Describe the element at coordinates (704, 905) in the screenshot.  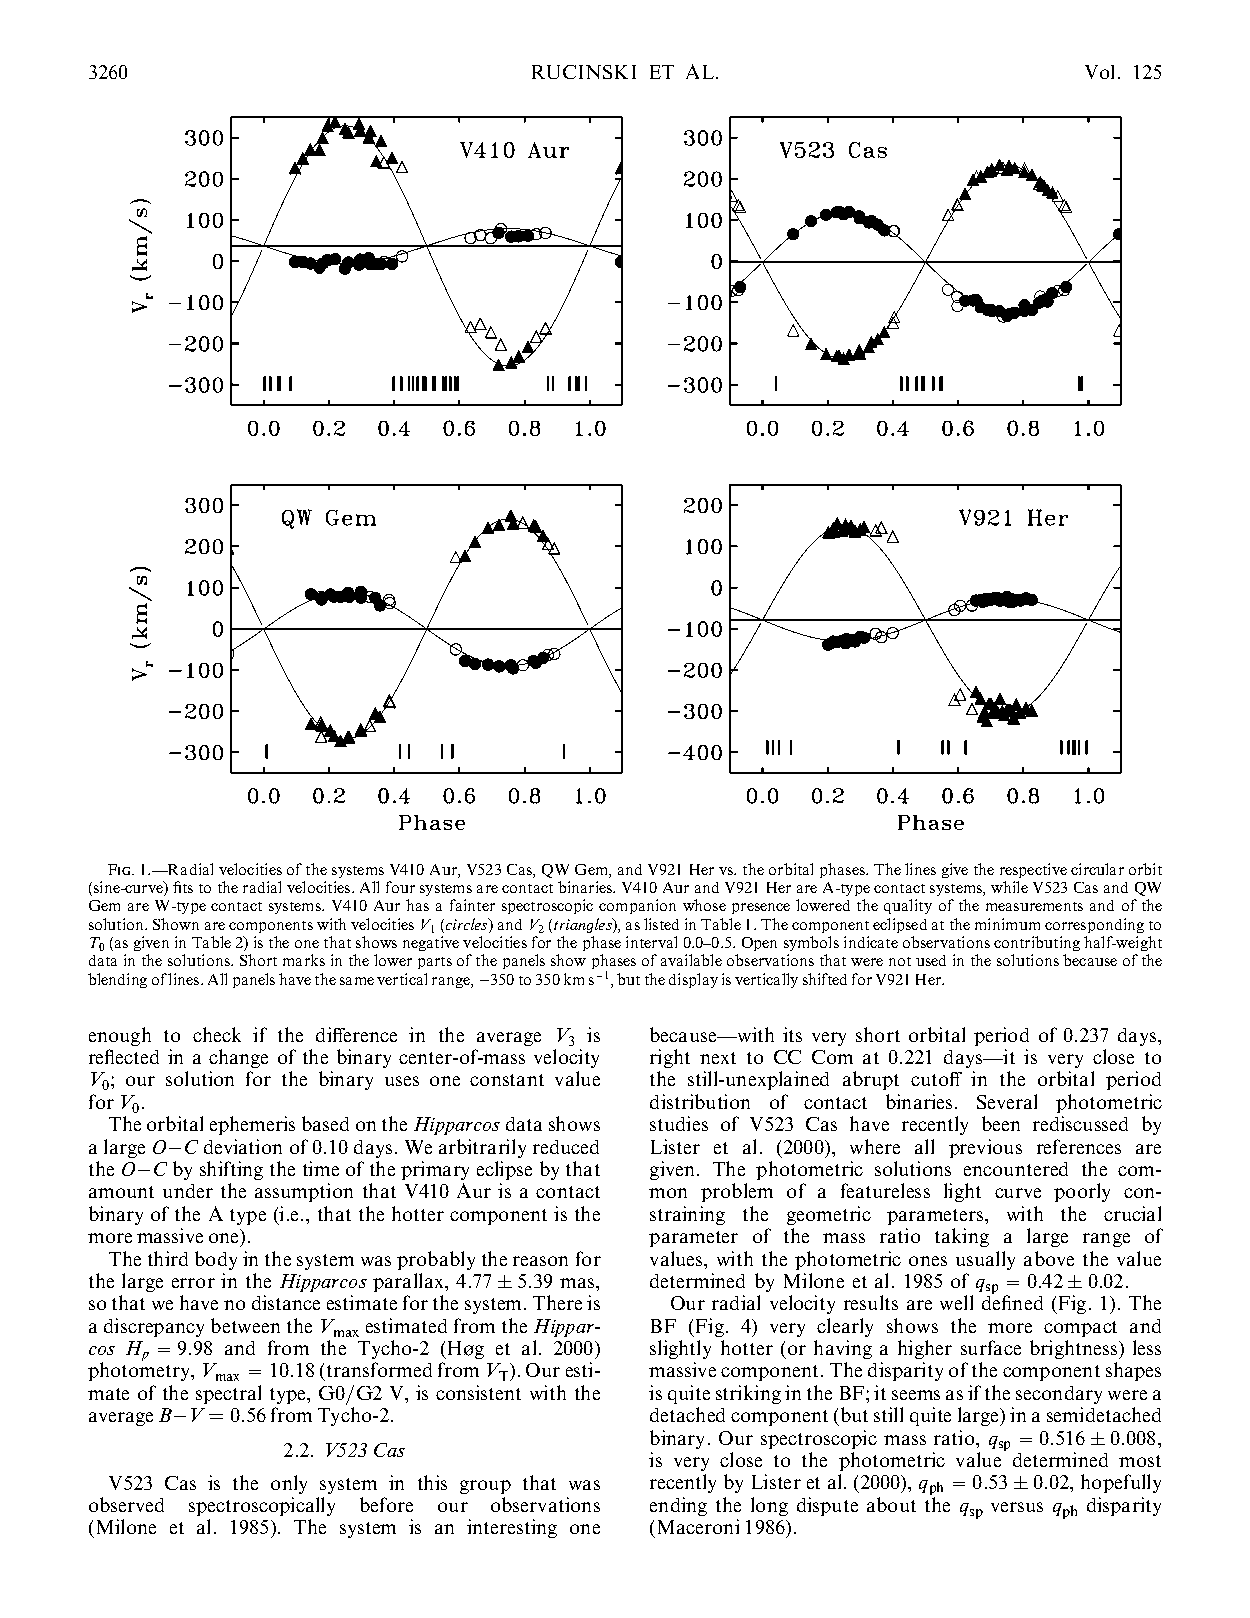
I see `whose` at that location.
